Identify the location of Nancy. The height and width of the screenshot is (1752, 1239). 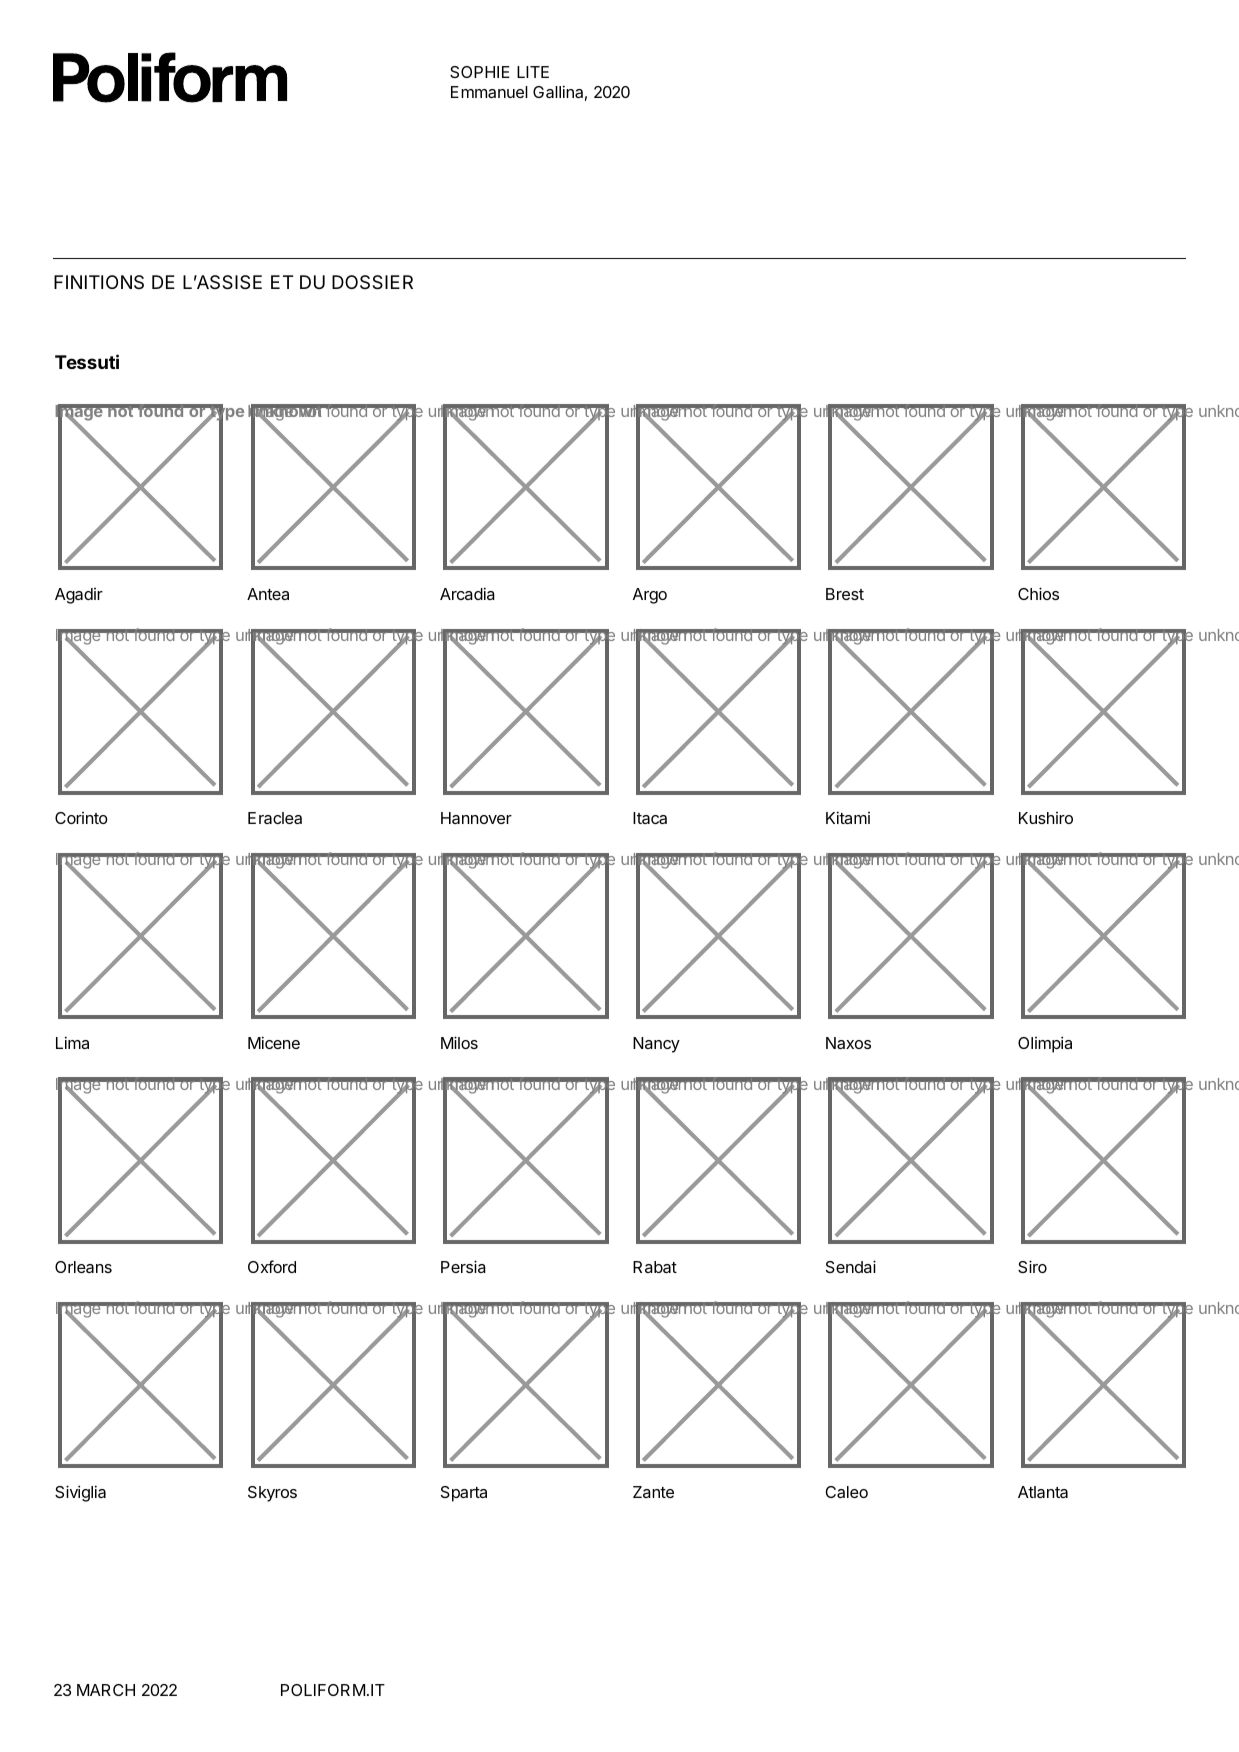
(656, 1045).
